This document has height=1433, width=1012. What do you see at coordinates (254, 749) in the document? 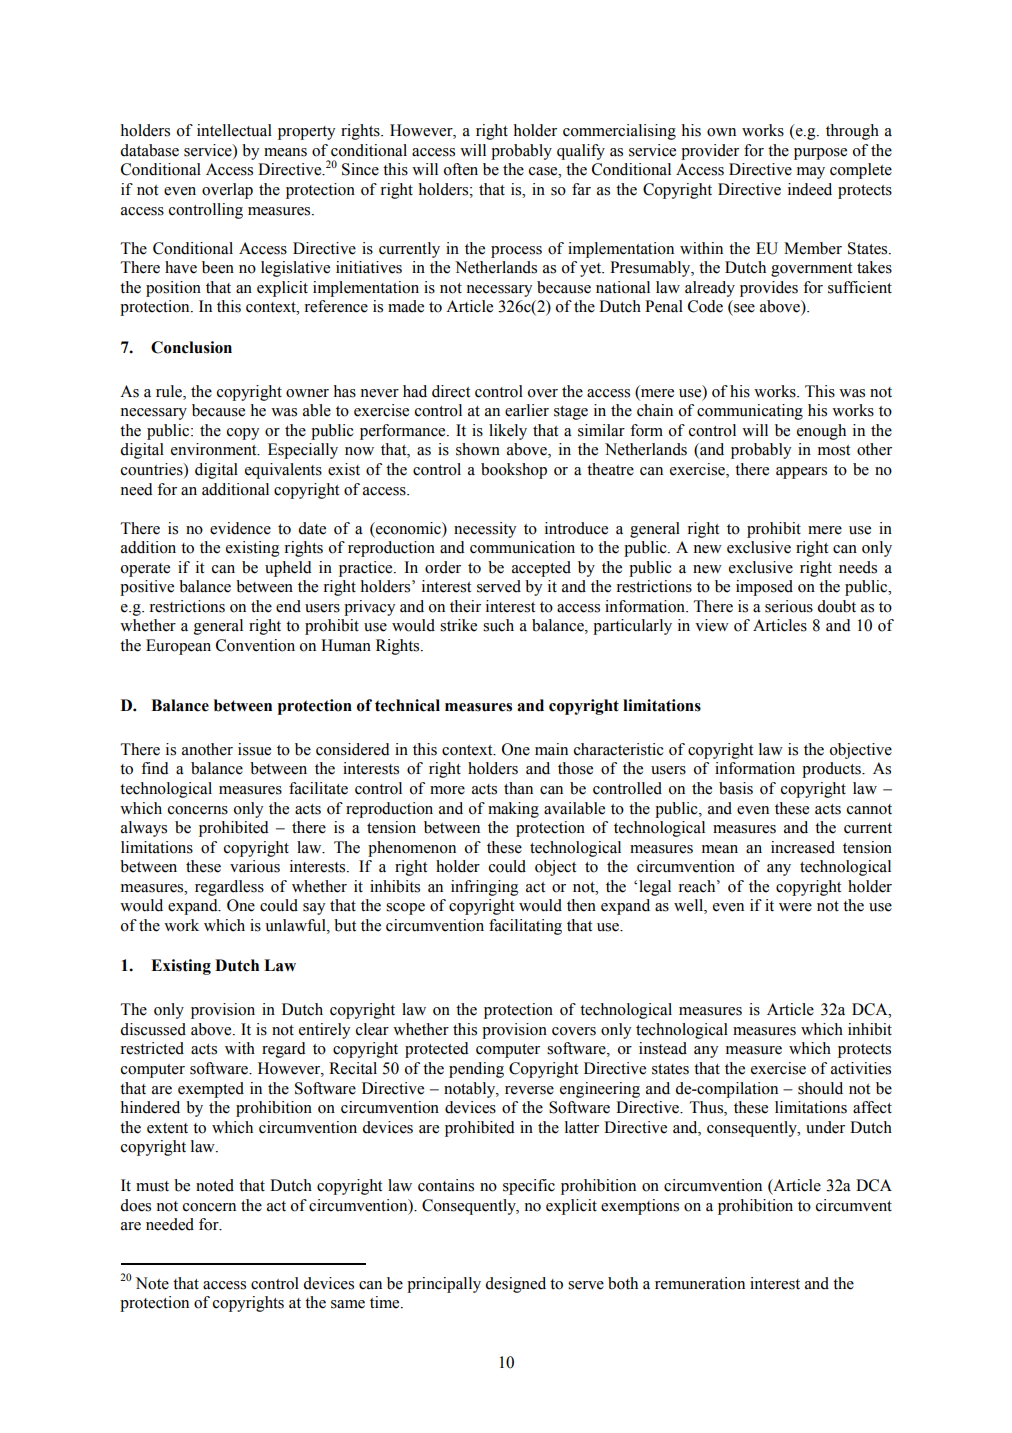
I see `issue` at bounding box center [254, 749].
